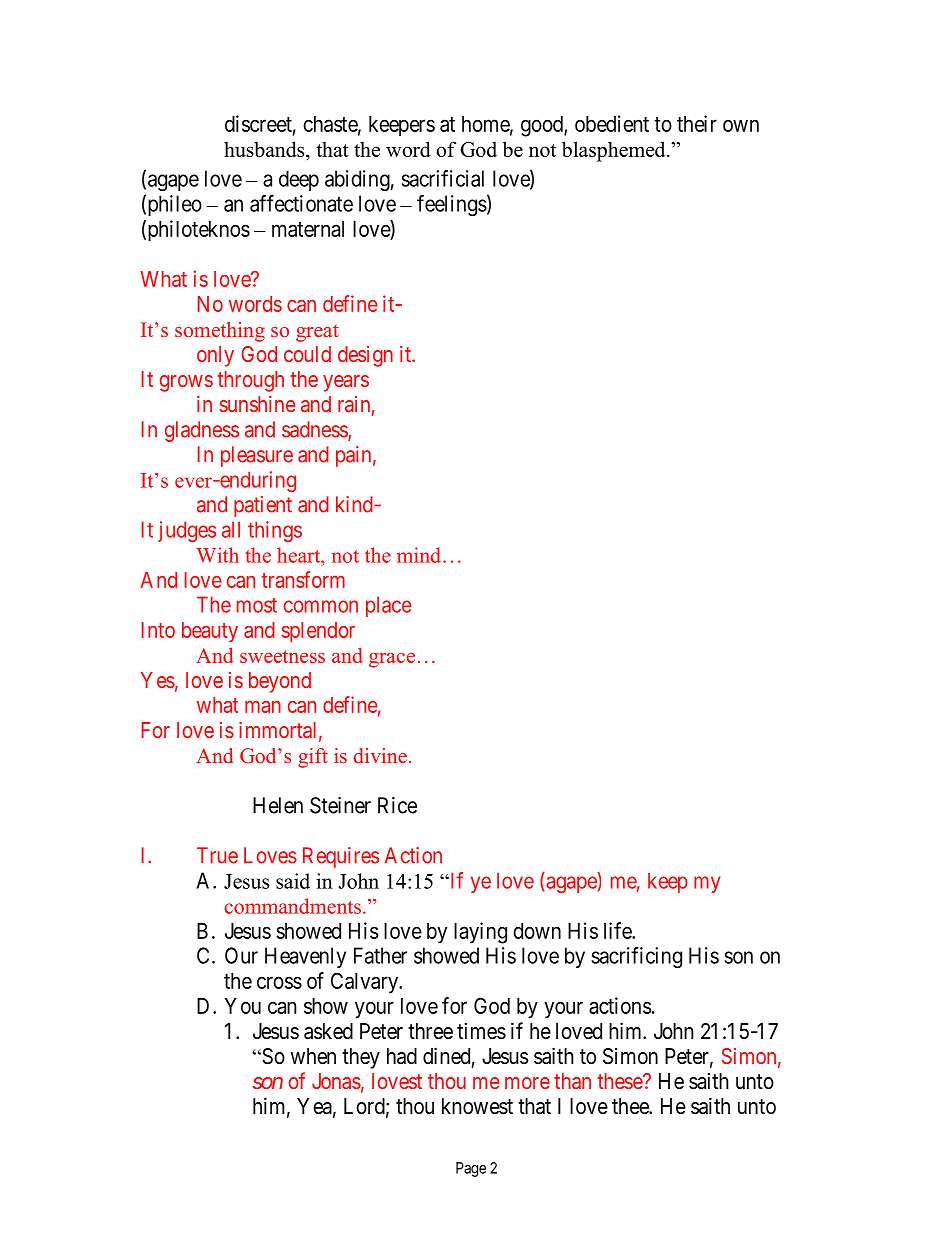 The image size is (952, 1233). What do you see at coordinates (217, 855) in the screenshot?
I see `True` at bounding box center [217, 855].
